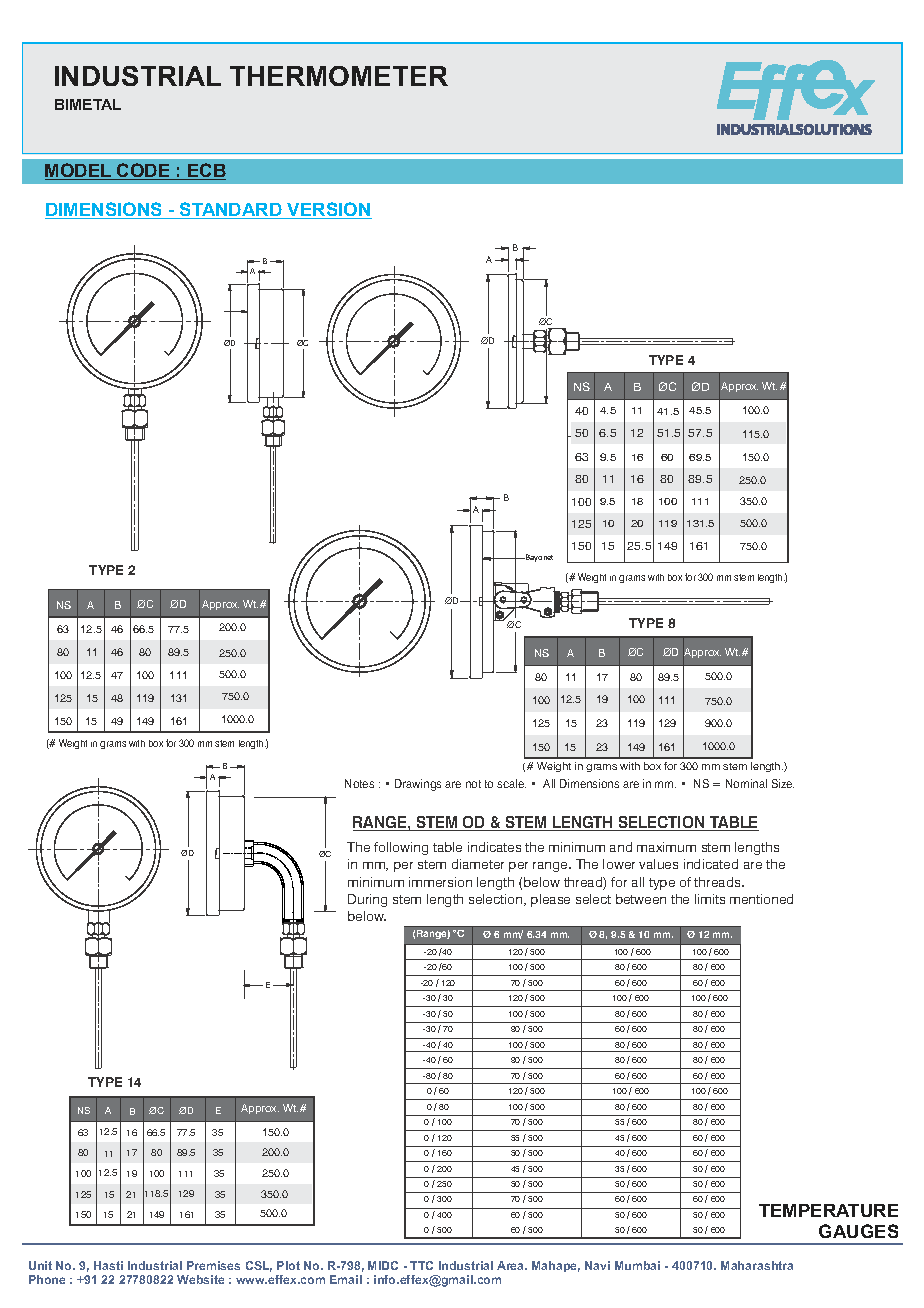  Describe the element at coordinates (440, 882) in the screenshot. I see `immersion` at that location.
